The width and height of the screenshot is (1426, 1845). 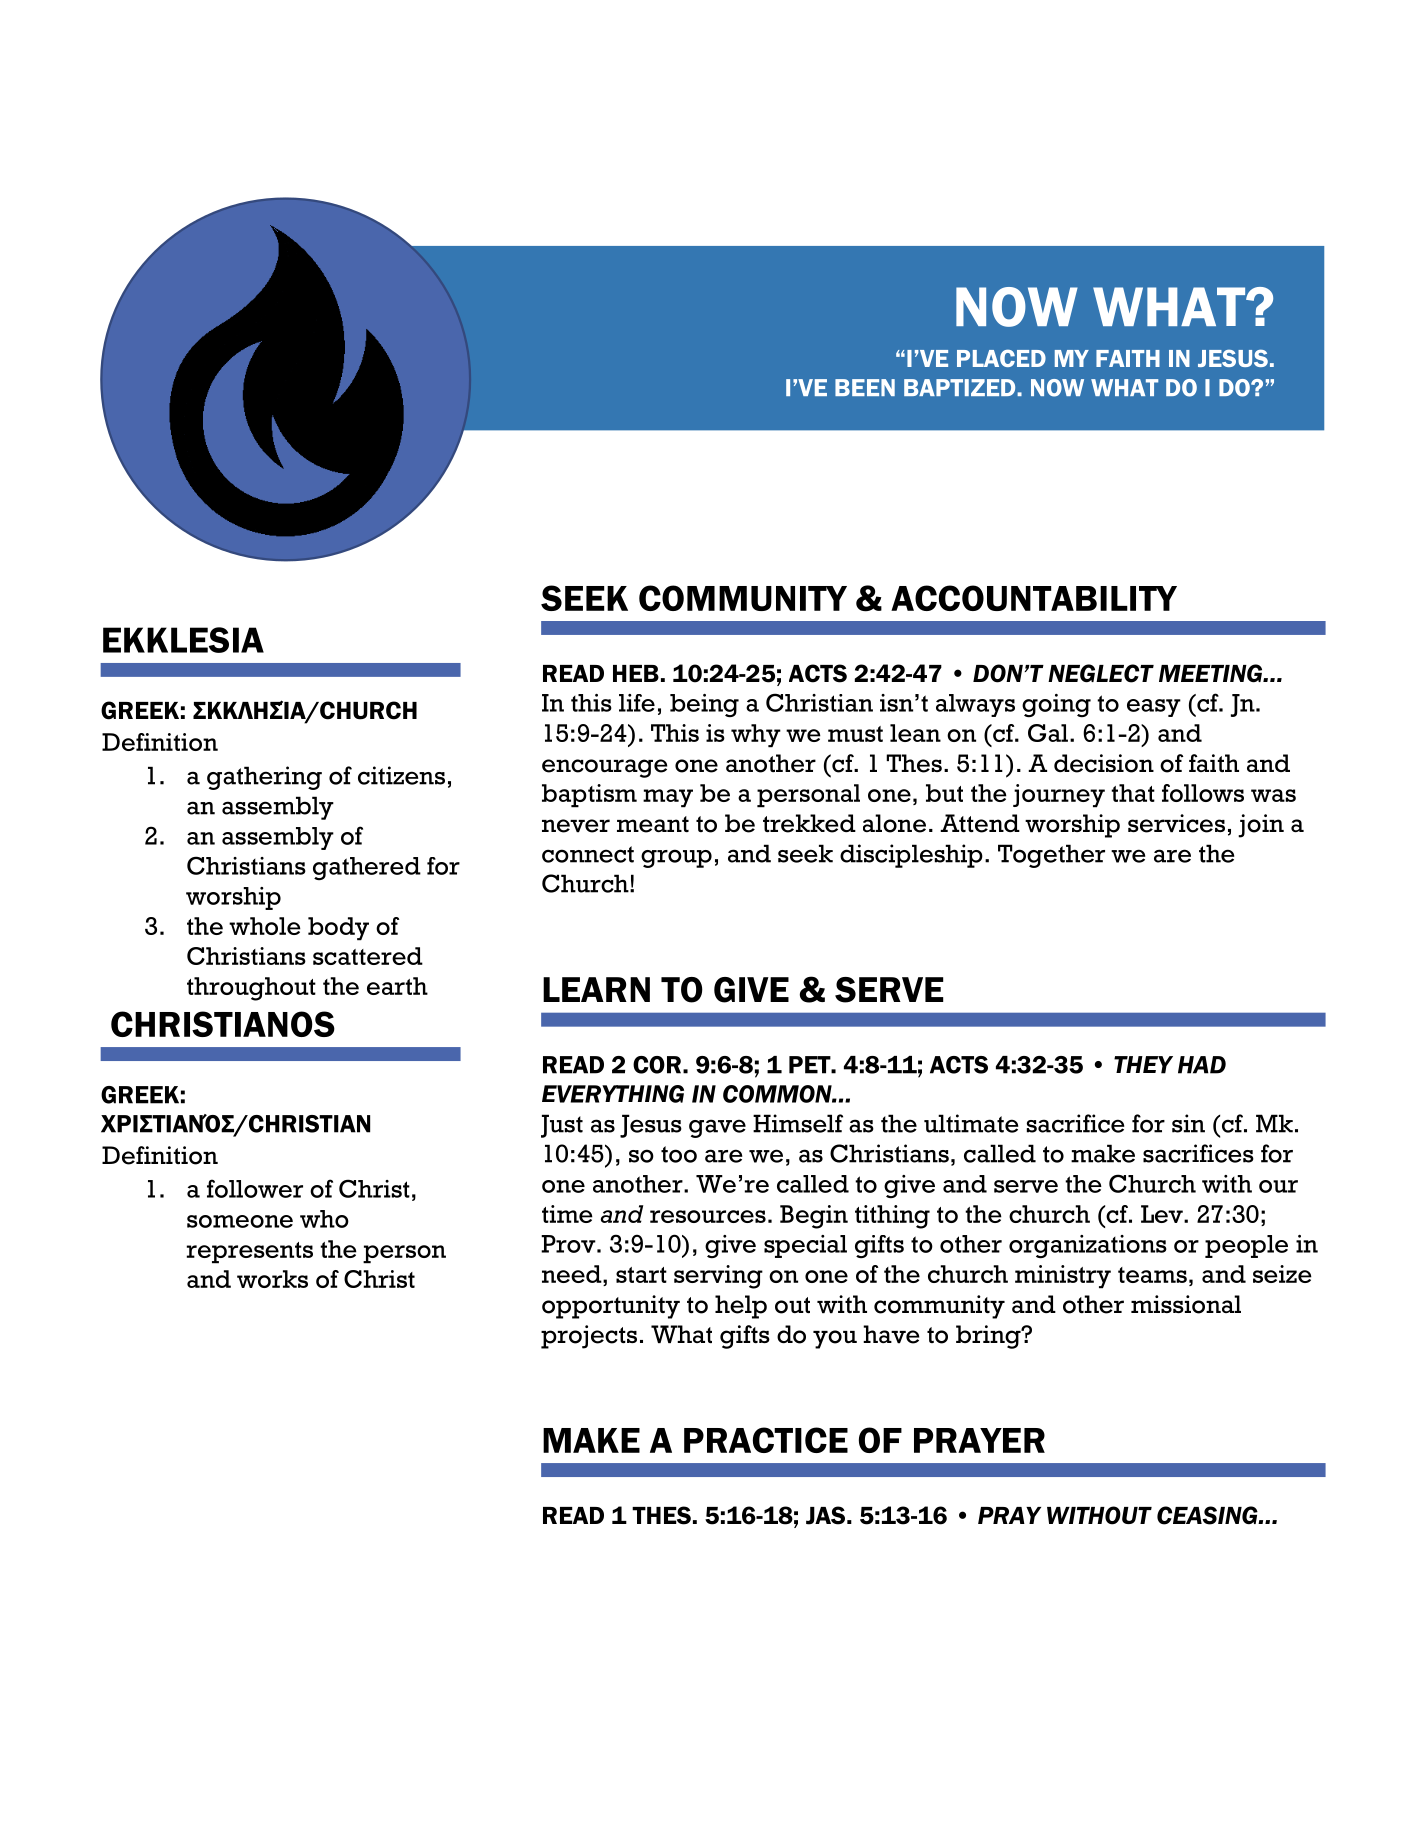 What do you see at coordinates (657, 1065) in the screenshot?
I see `COR` at bounding box center [657, 1065].
